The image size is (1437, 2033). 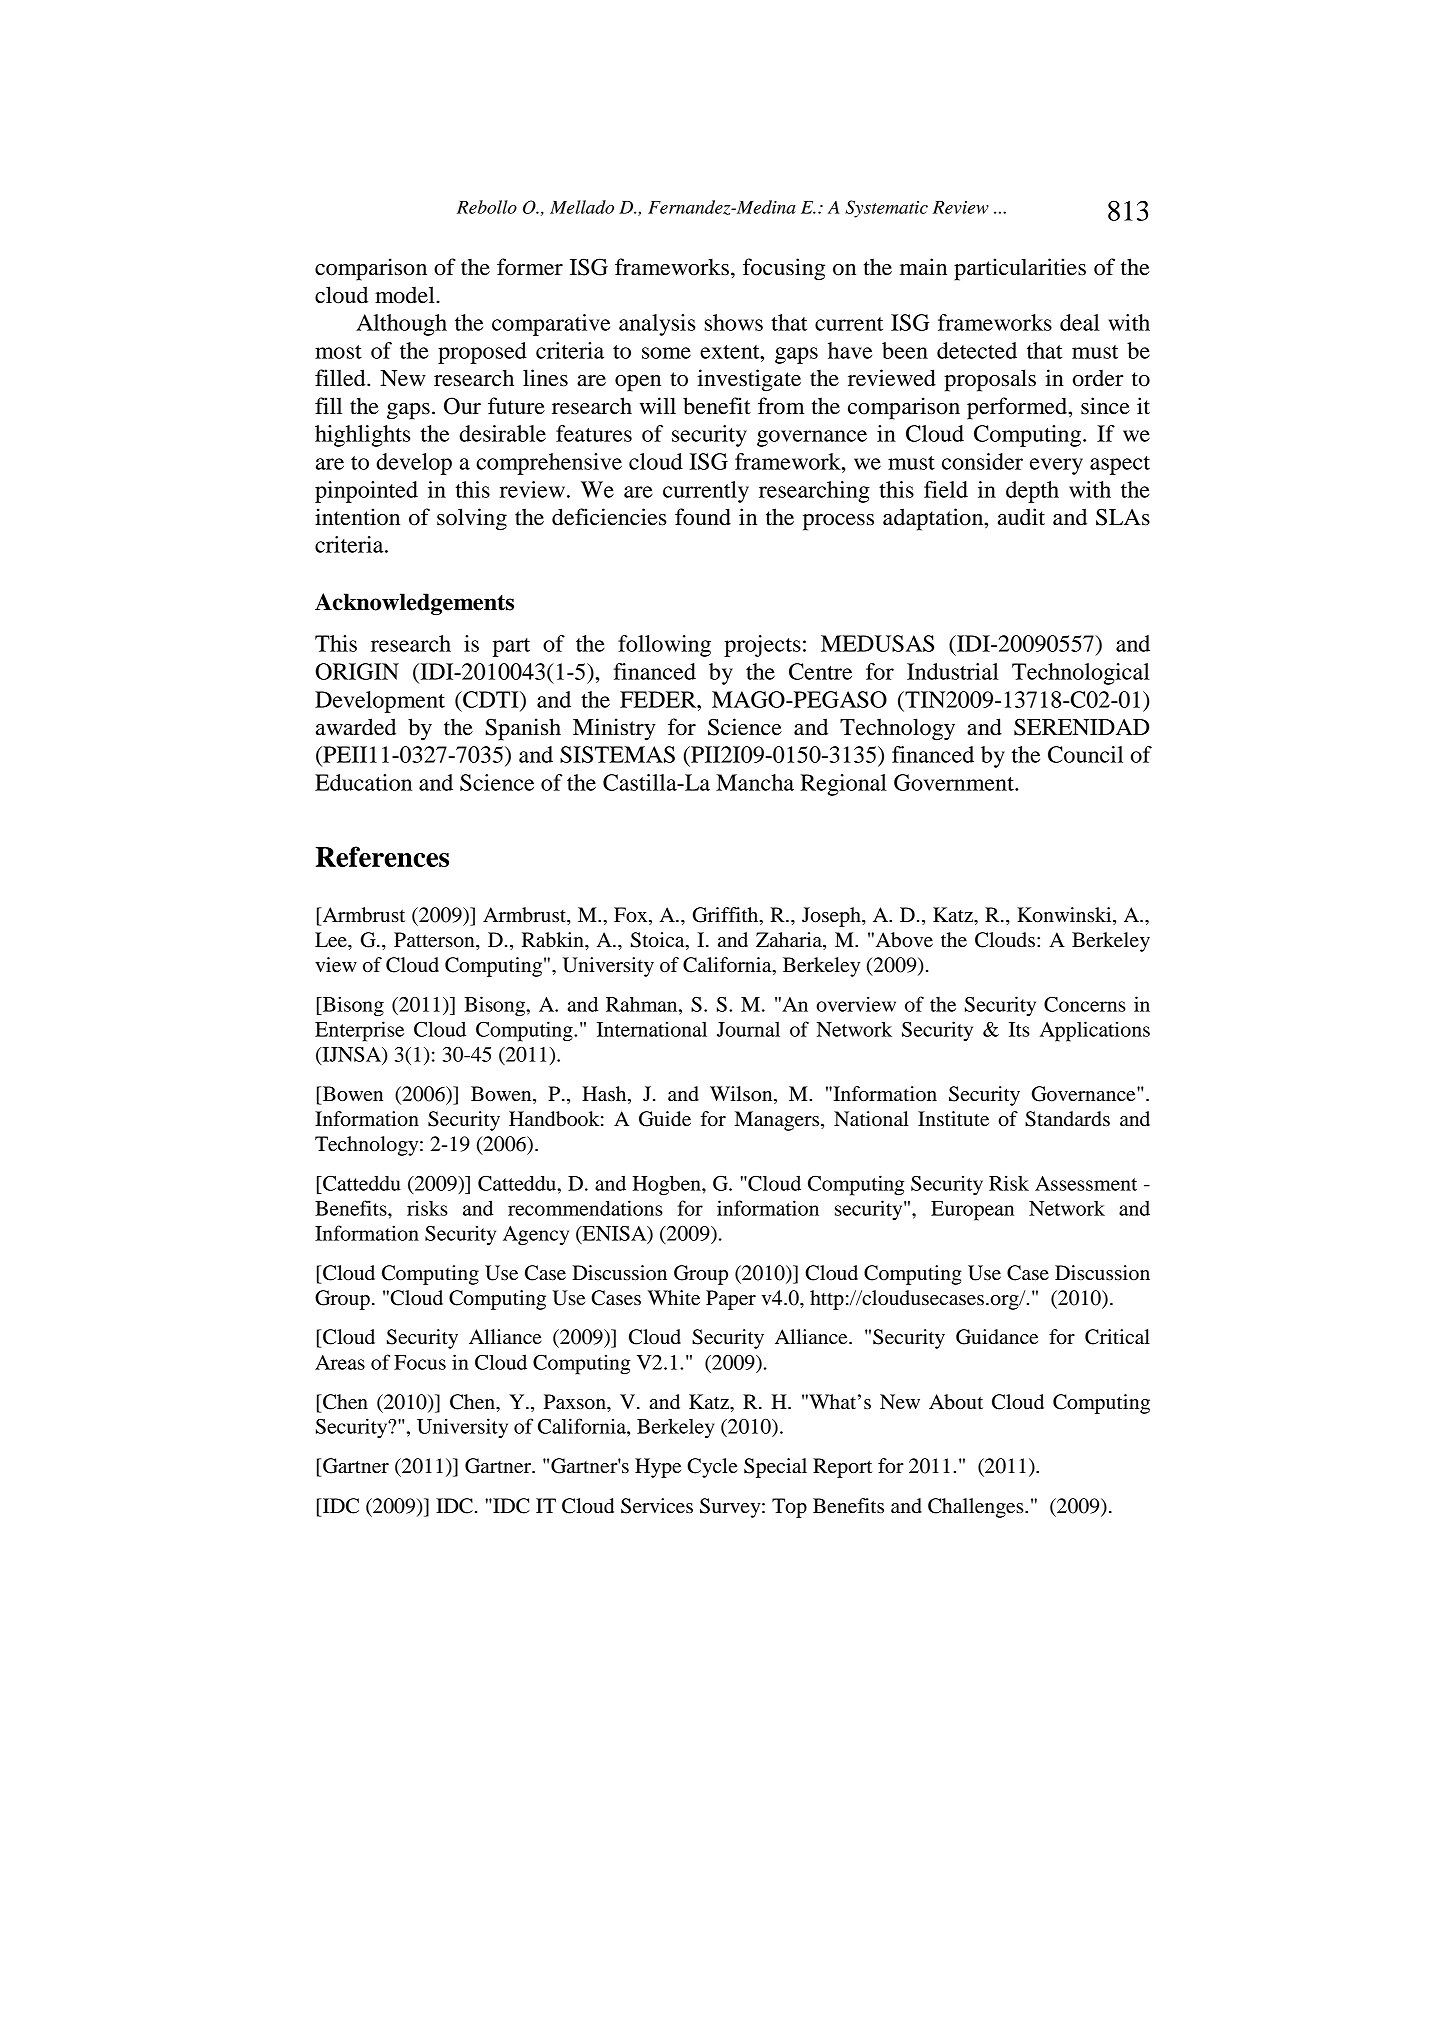 I want to click on shows, so click(x=734, y=322).
